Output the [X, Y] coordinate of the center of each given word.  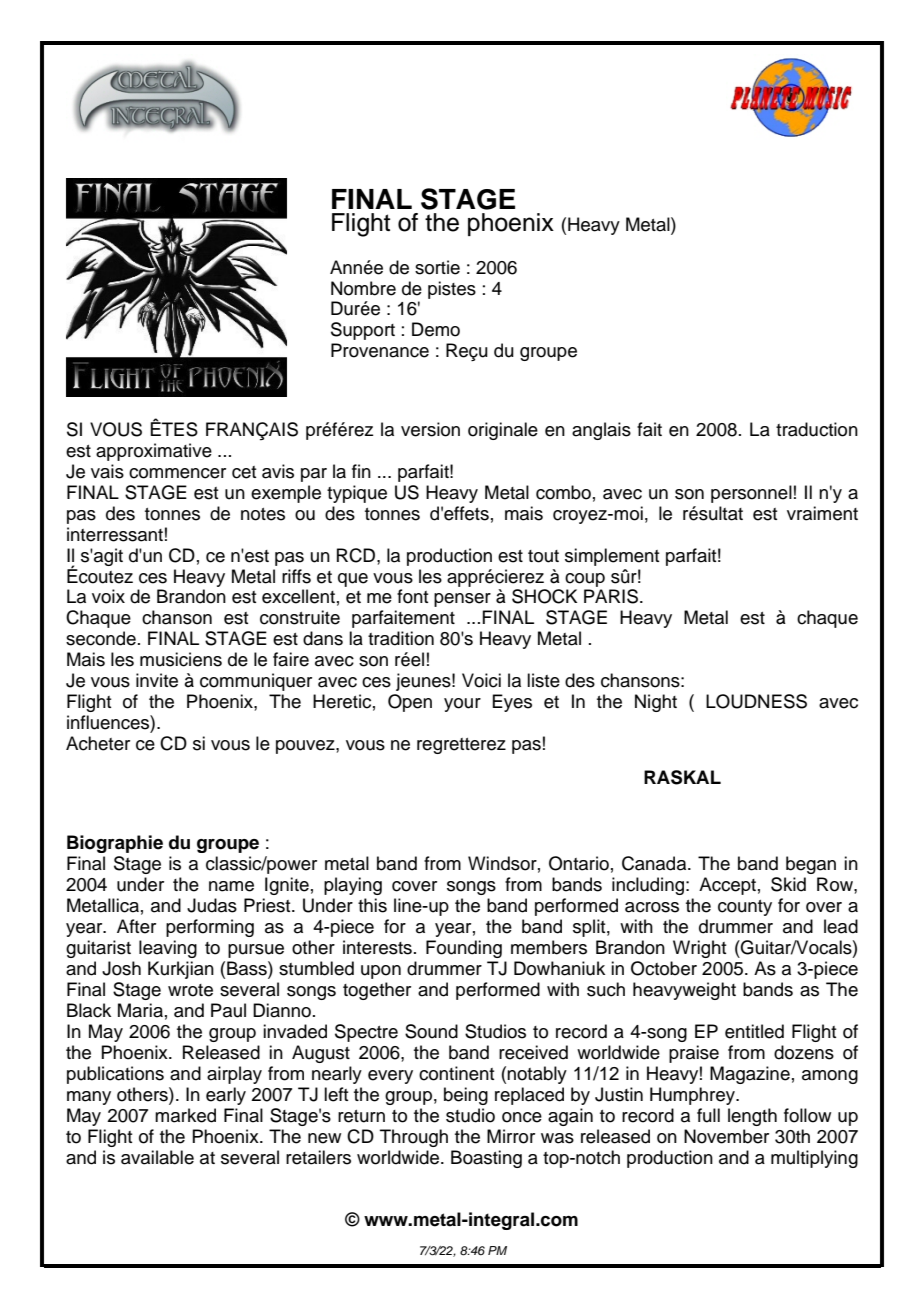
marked [185, 1115]
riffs [296, 576]
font [413, 596]
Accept [727, 886]
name [231, 886]
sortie [437, 267]
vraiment [822, 513]
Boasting [486, 1159]
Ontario [579, 863]
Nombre [363, 288]
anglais [601, 431]
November [726, 1136]
